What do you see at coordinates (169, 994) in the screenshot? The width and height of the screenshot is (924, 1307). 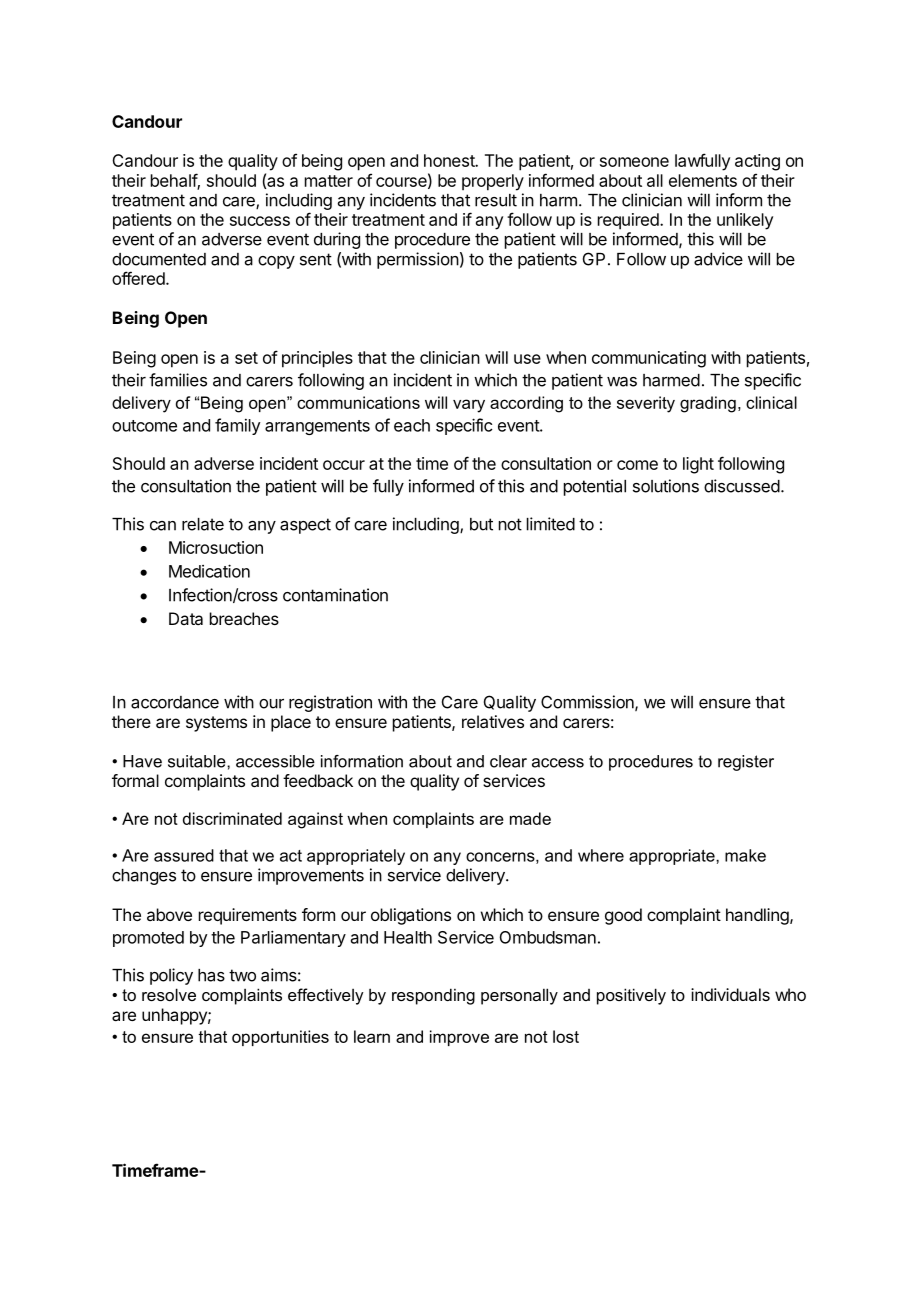 I see `resolve` at bounding box center [169, 994].
